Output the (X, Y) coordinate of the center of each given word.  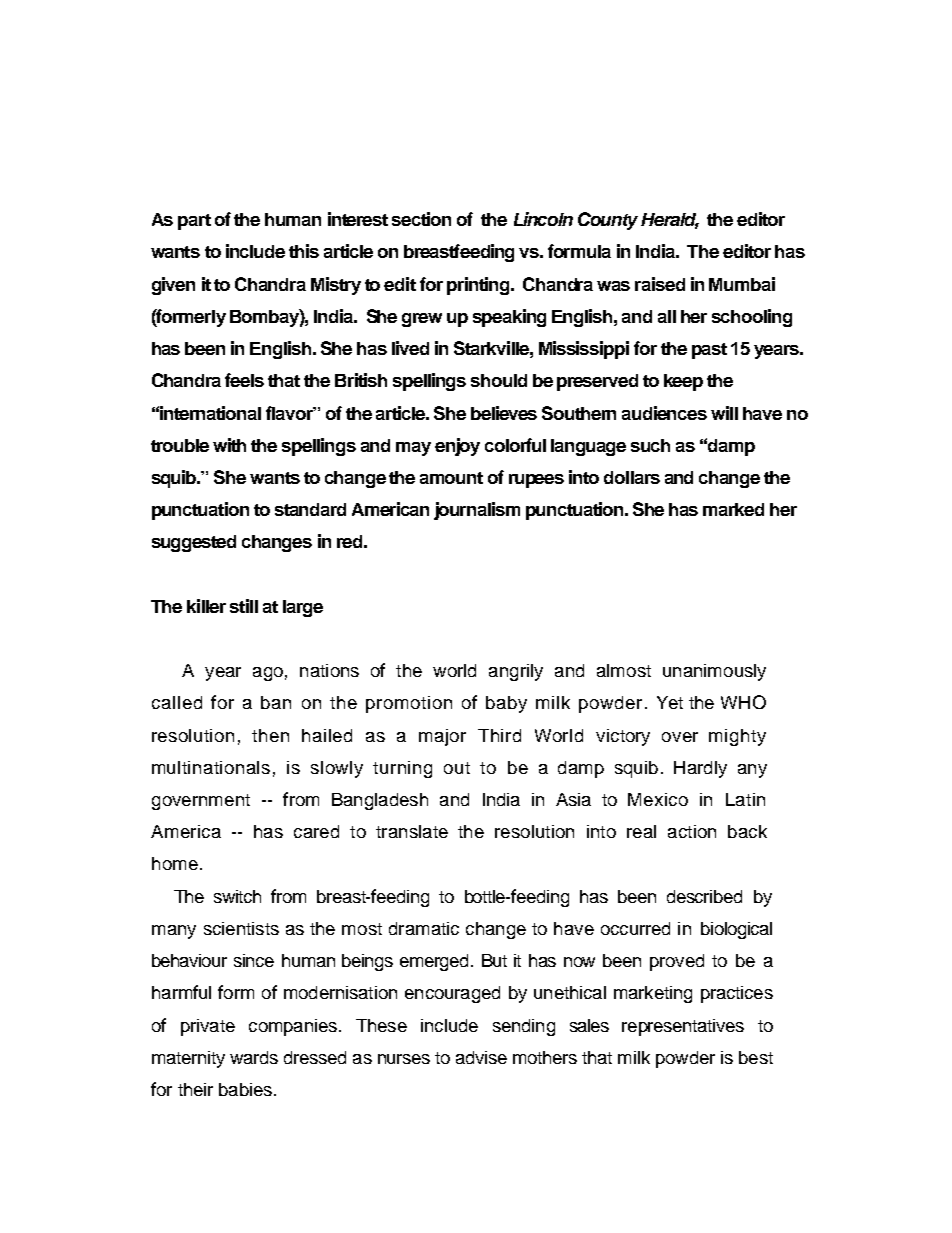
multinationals (211, 767)
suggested (194, 543)
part (194, 222)
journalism (477, 511)
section (421, 219)
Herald (670, 221)
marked (733, 509)
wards (254, 1057)
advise (481, 1057)
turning (402, 769)
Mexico (658, 799)
